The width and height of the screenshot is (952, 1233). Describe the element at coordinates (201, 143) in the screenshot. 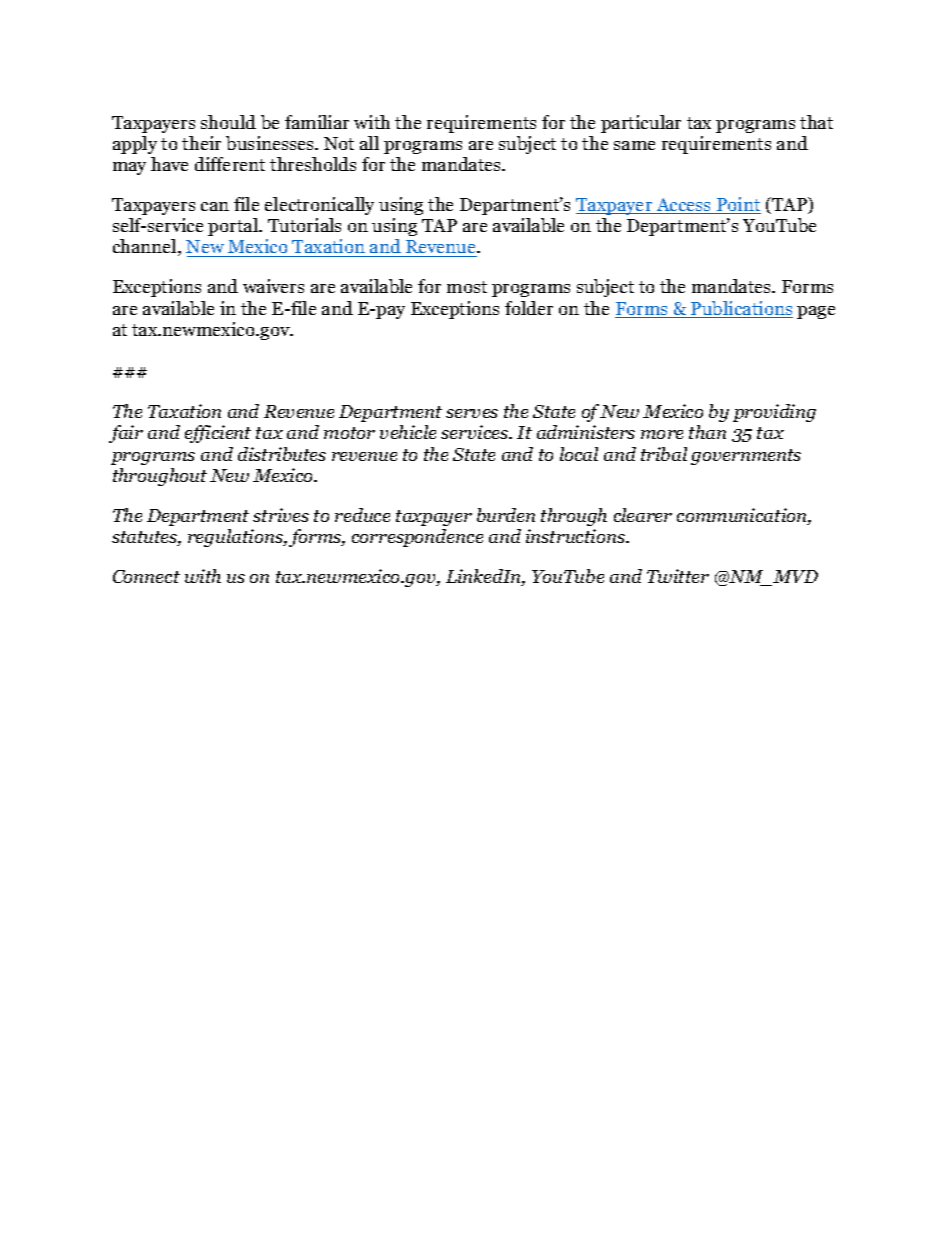

I see `their` at that location.
